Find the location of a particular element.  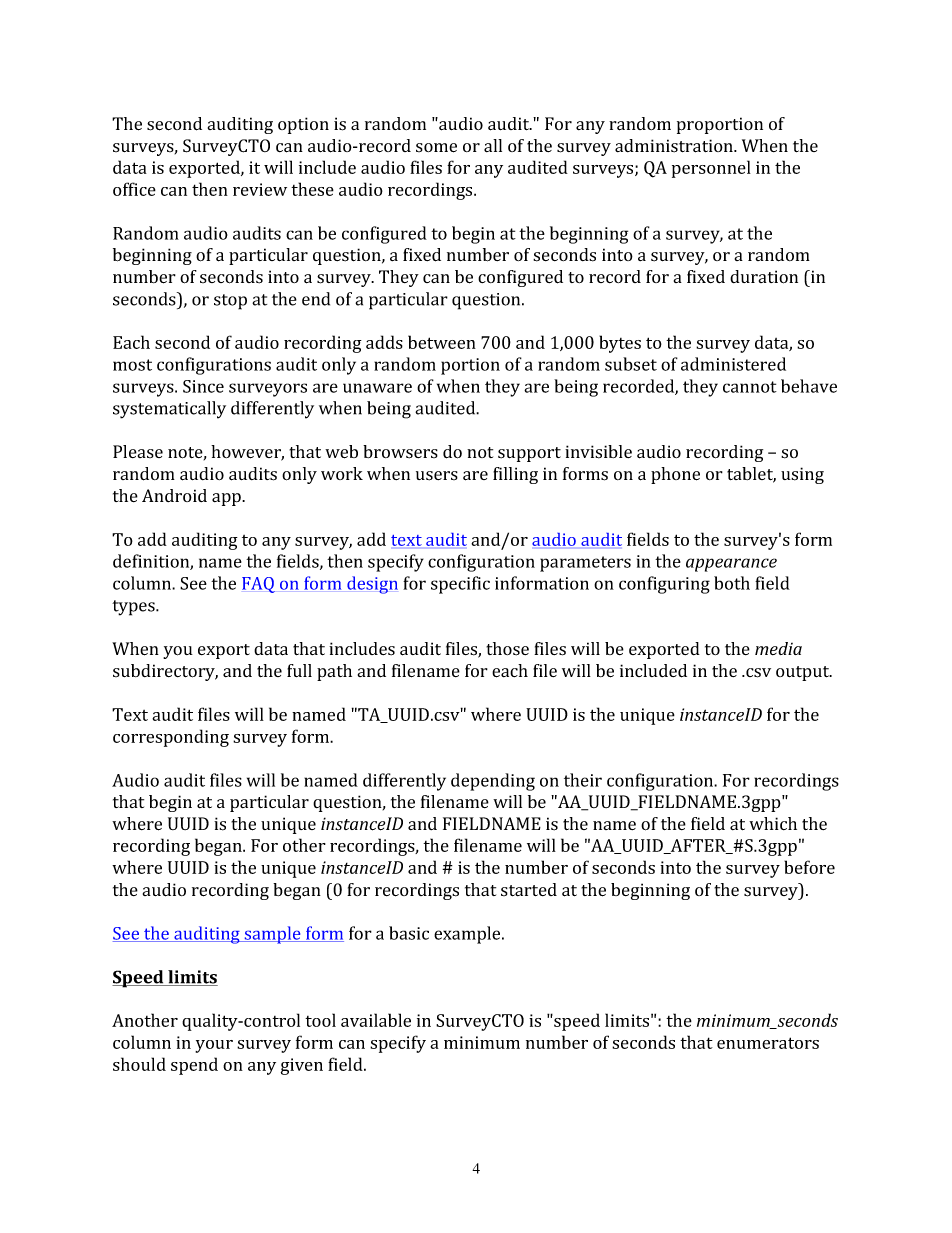

your is located at coordinates (214, 1046).
